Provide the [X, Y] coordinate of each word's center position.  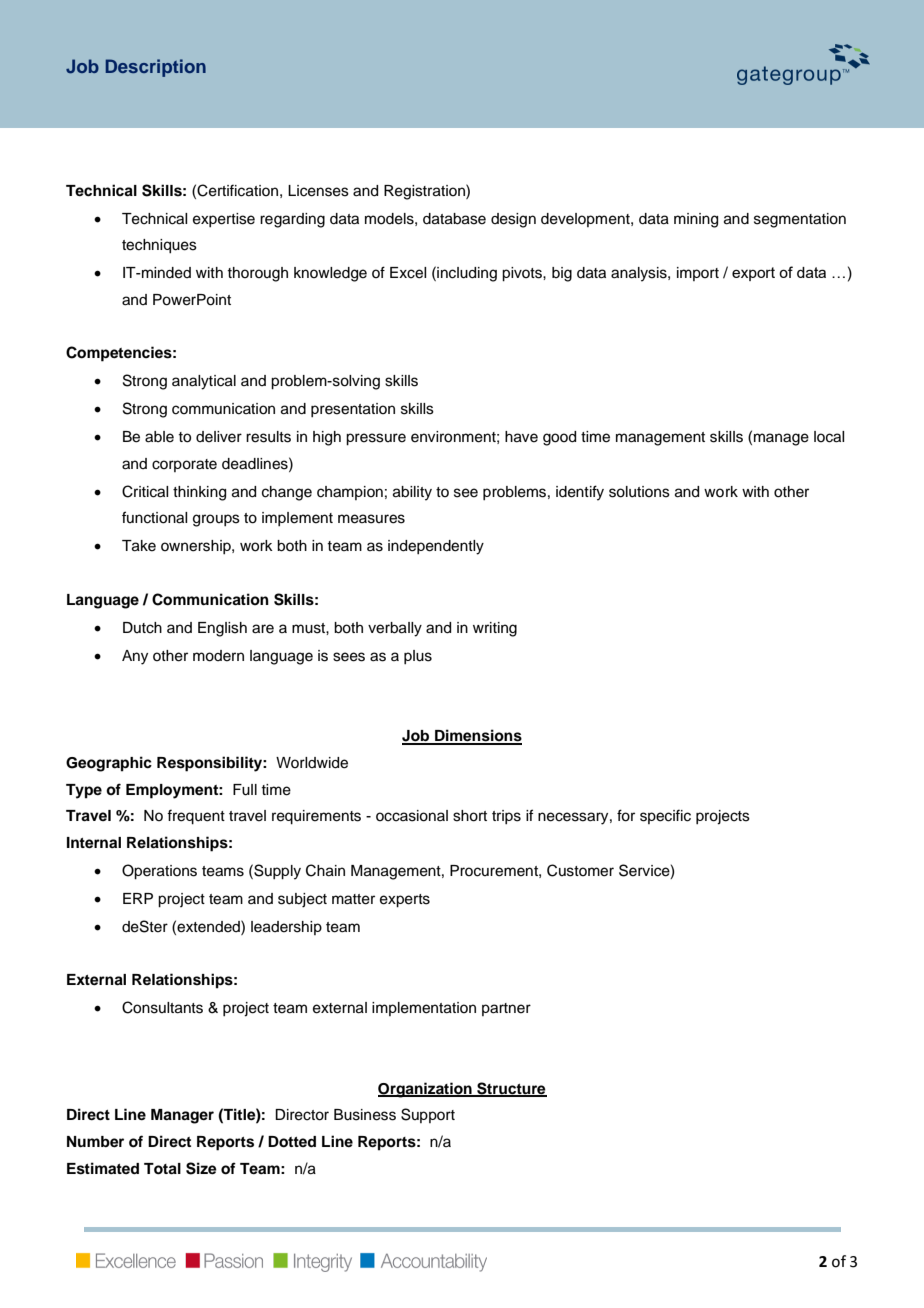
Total [162, 1169]
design [513, 220]
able [159, 437]
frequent [196, 817]
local [829, 437]
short [470, 816]
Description [156, 68]
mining [696, 220]
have [521, 437]
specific [665, 816]
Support [428, 1115]
